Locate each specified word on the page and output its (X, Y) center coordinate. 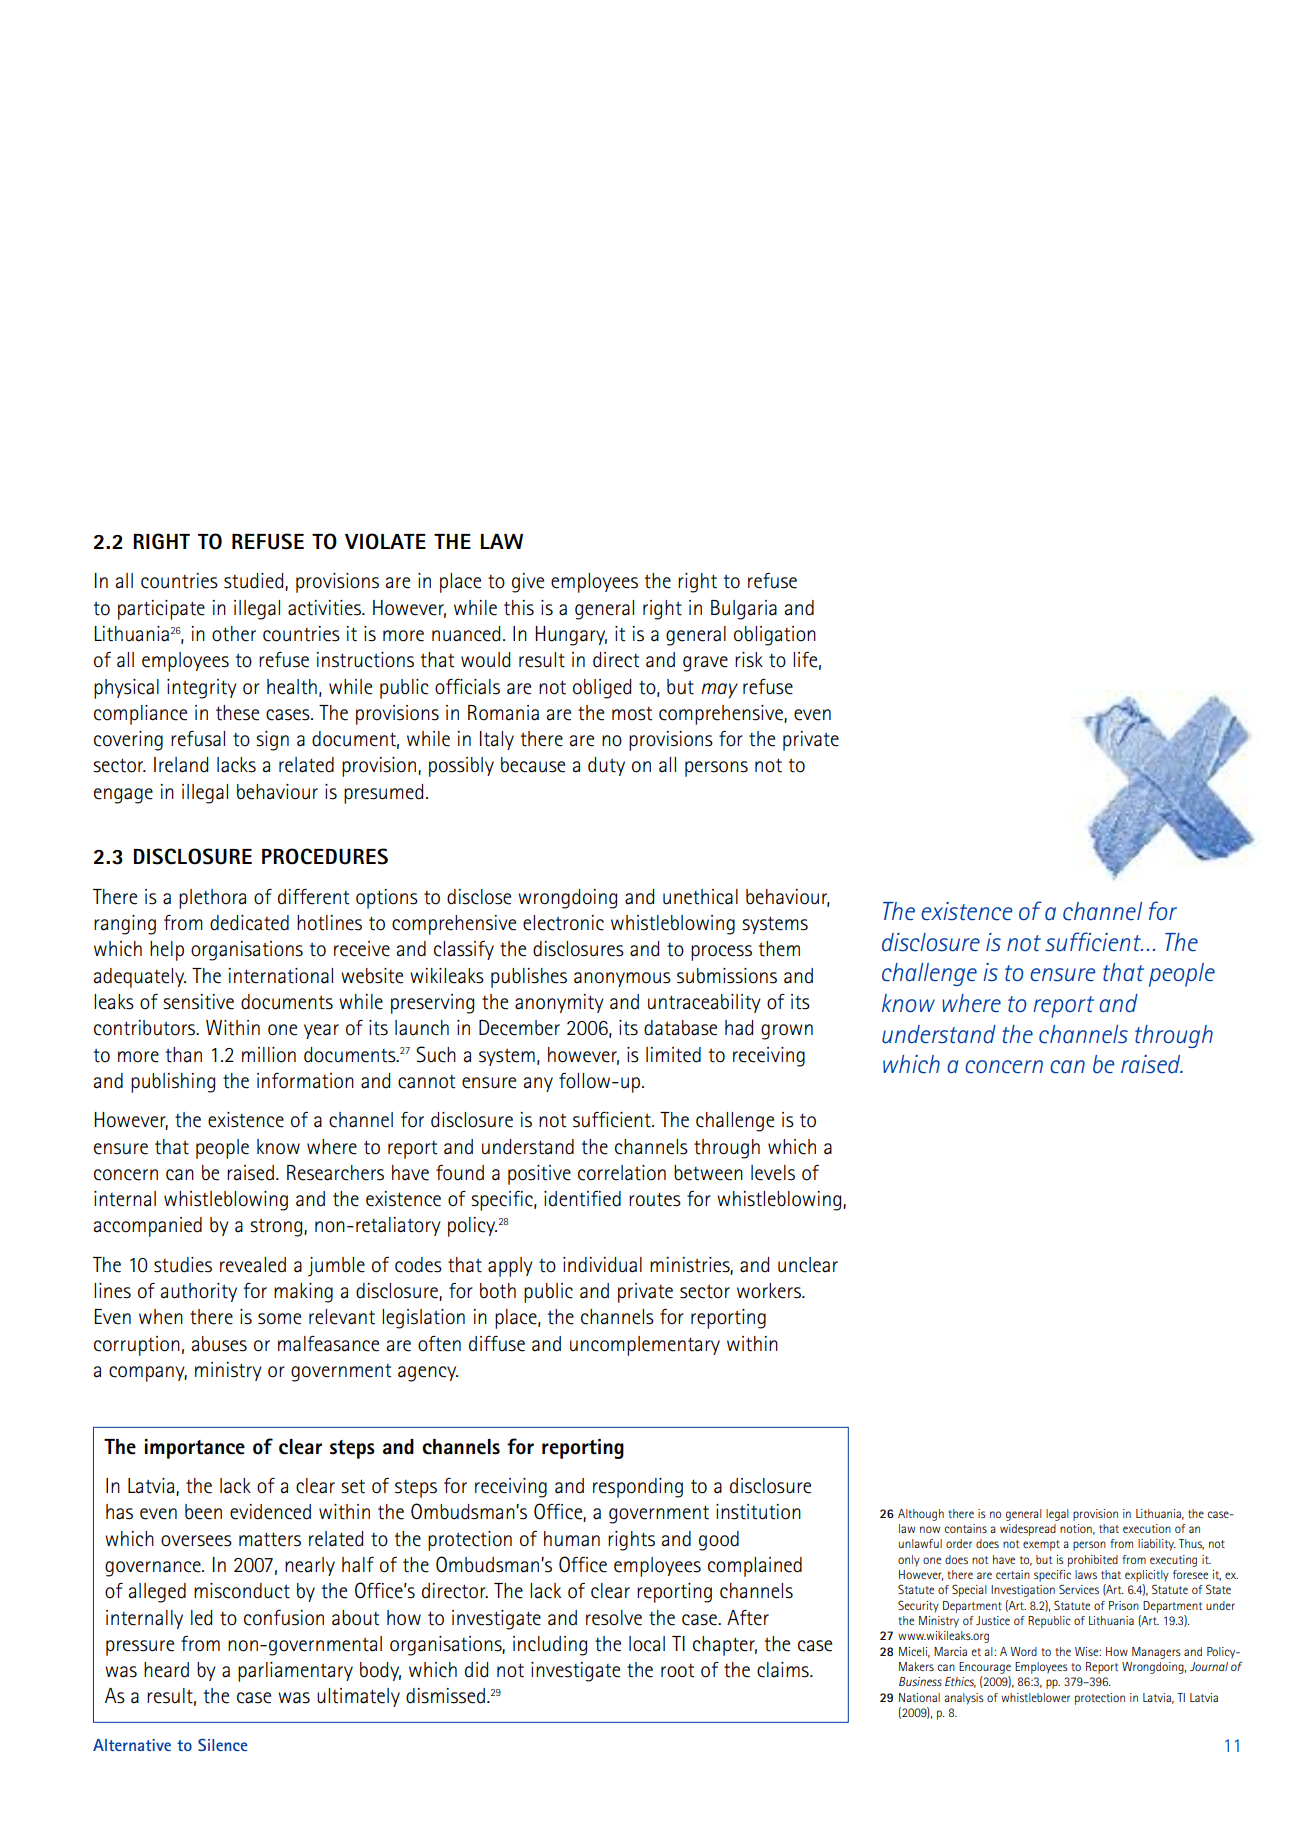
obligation (775, 636)
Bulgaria (744, 610)
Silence (222, 1744)
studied (255, 582)
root (677, 1671)
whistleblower (1035, 1697)
